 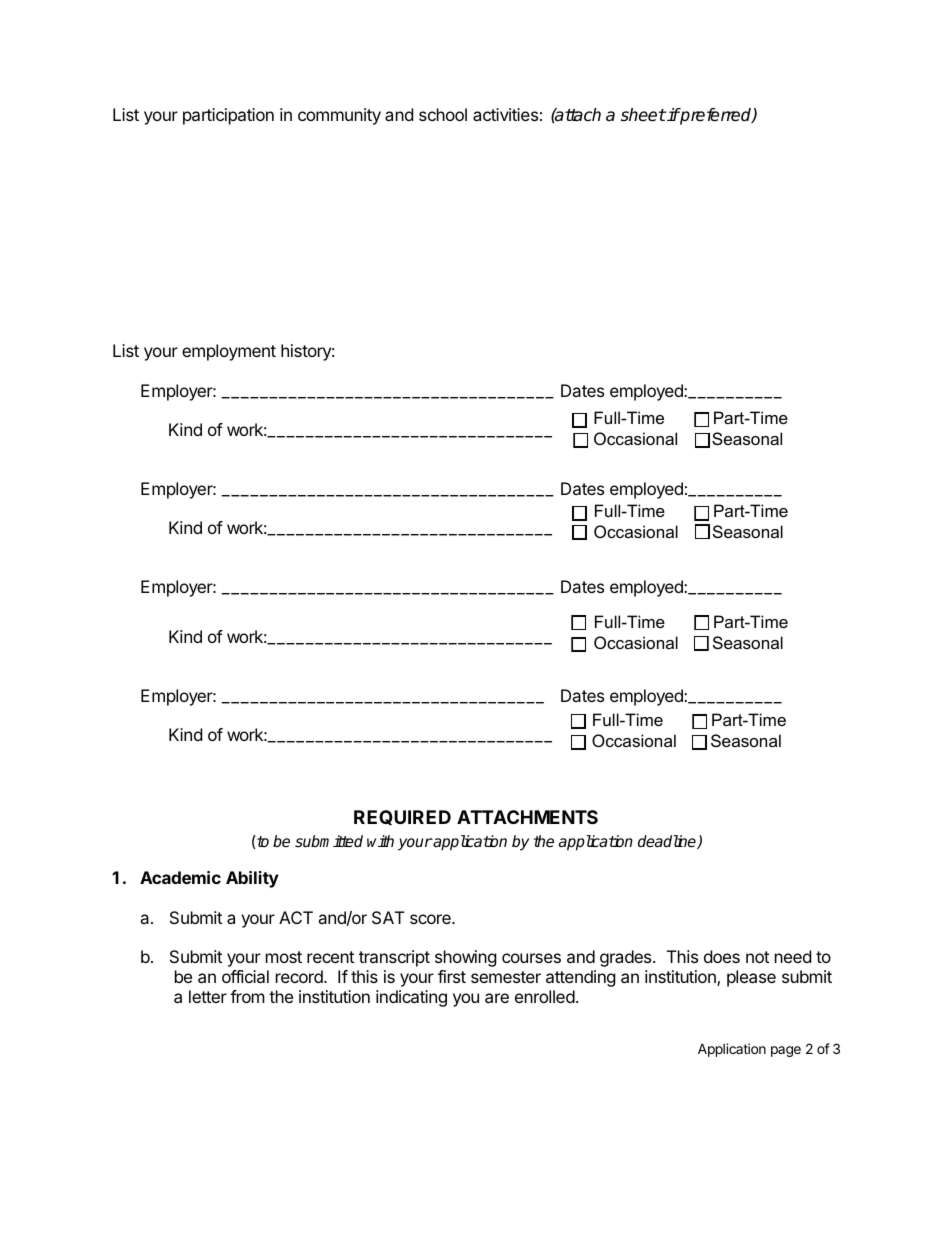 I want to click on sheet, so click(x=643, y=115).
